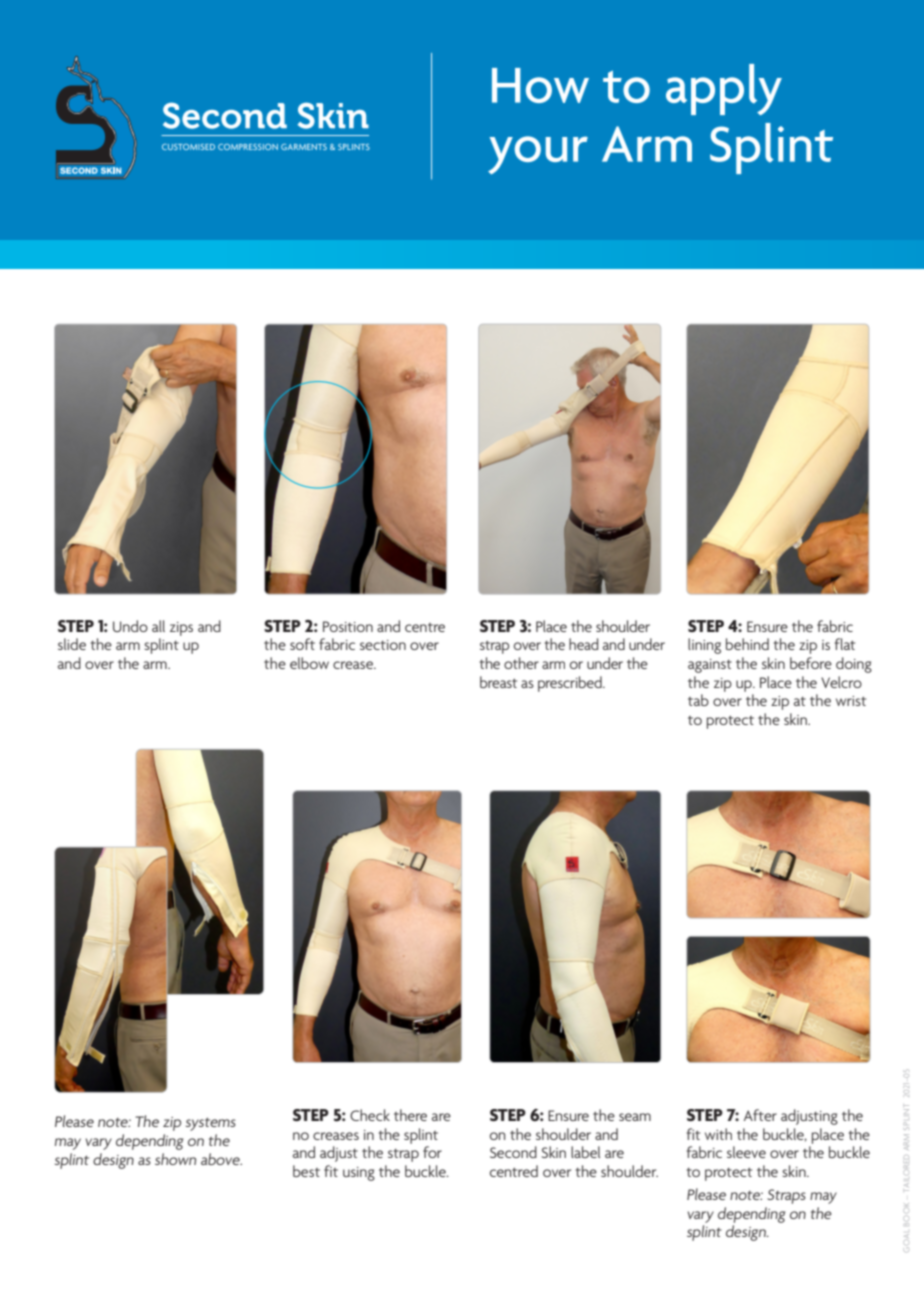 The image size is (924, 1308). What do you see at coordinates (348, 626) in the image?
I see `Position` at bounding box center [348, 626].
